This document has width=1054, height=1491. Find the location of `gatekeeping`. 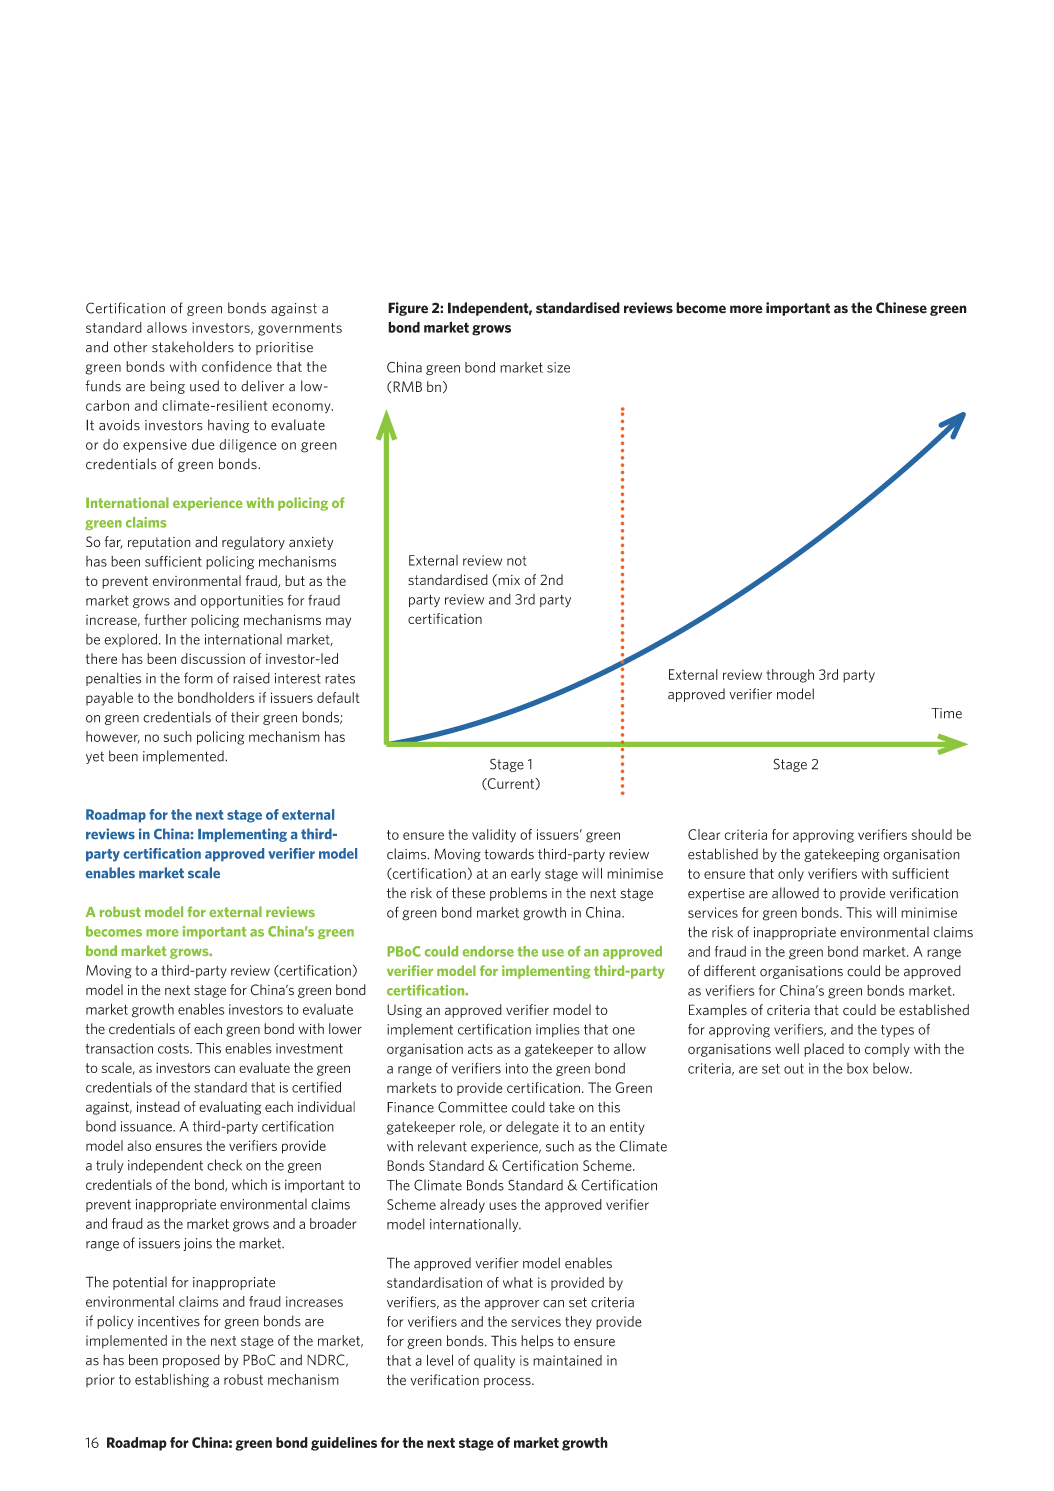

gatekeeping is located at coordinates (842, 855).
